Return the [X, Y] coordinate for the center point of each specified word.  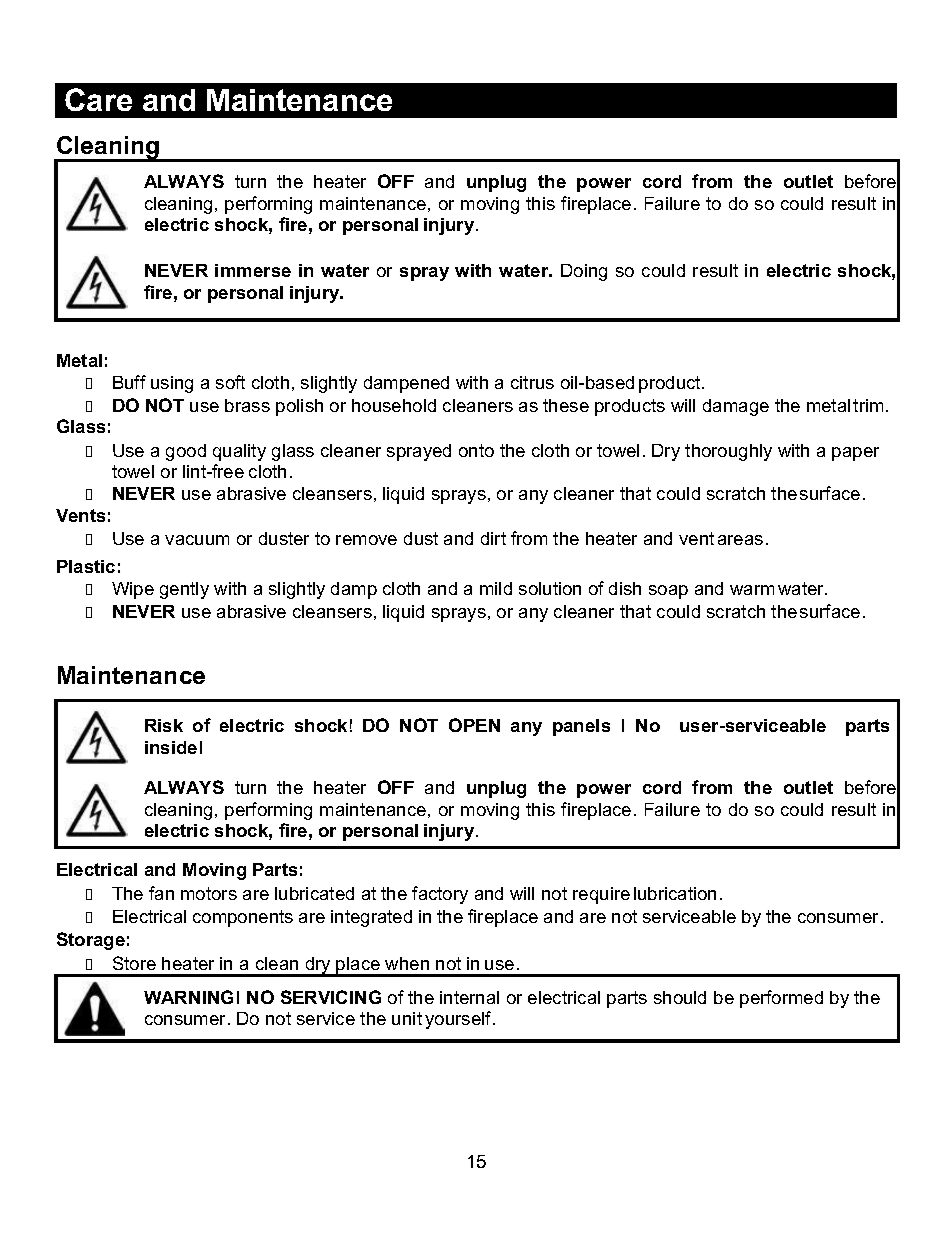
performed [781, 999]
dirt [493, 538]
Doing [584, 272]
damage [736, 407]
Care [98, 99]
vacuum [197, 540]
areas [740, 540]
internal [469, 997]
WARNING [188, 997]
